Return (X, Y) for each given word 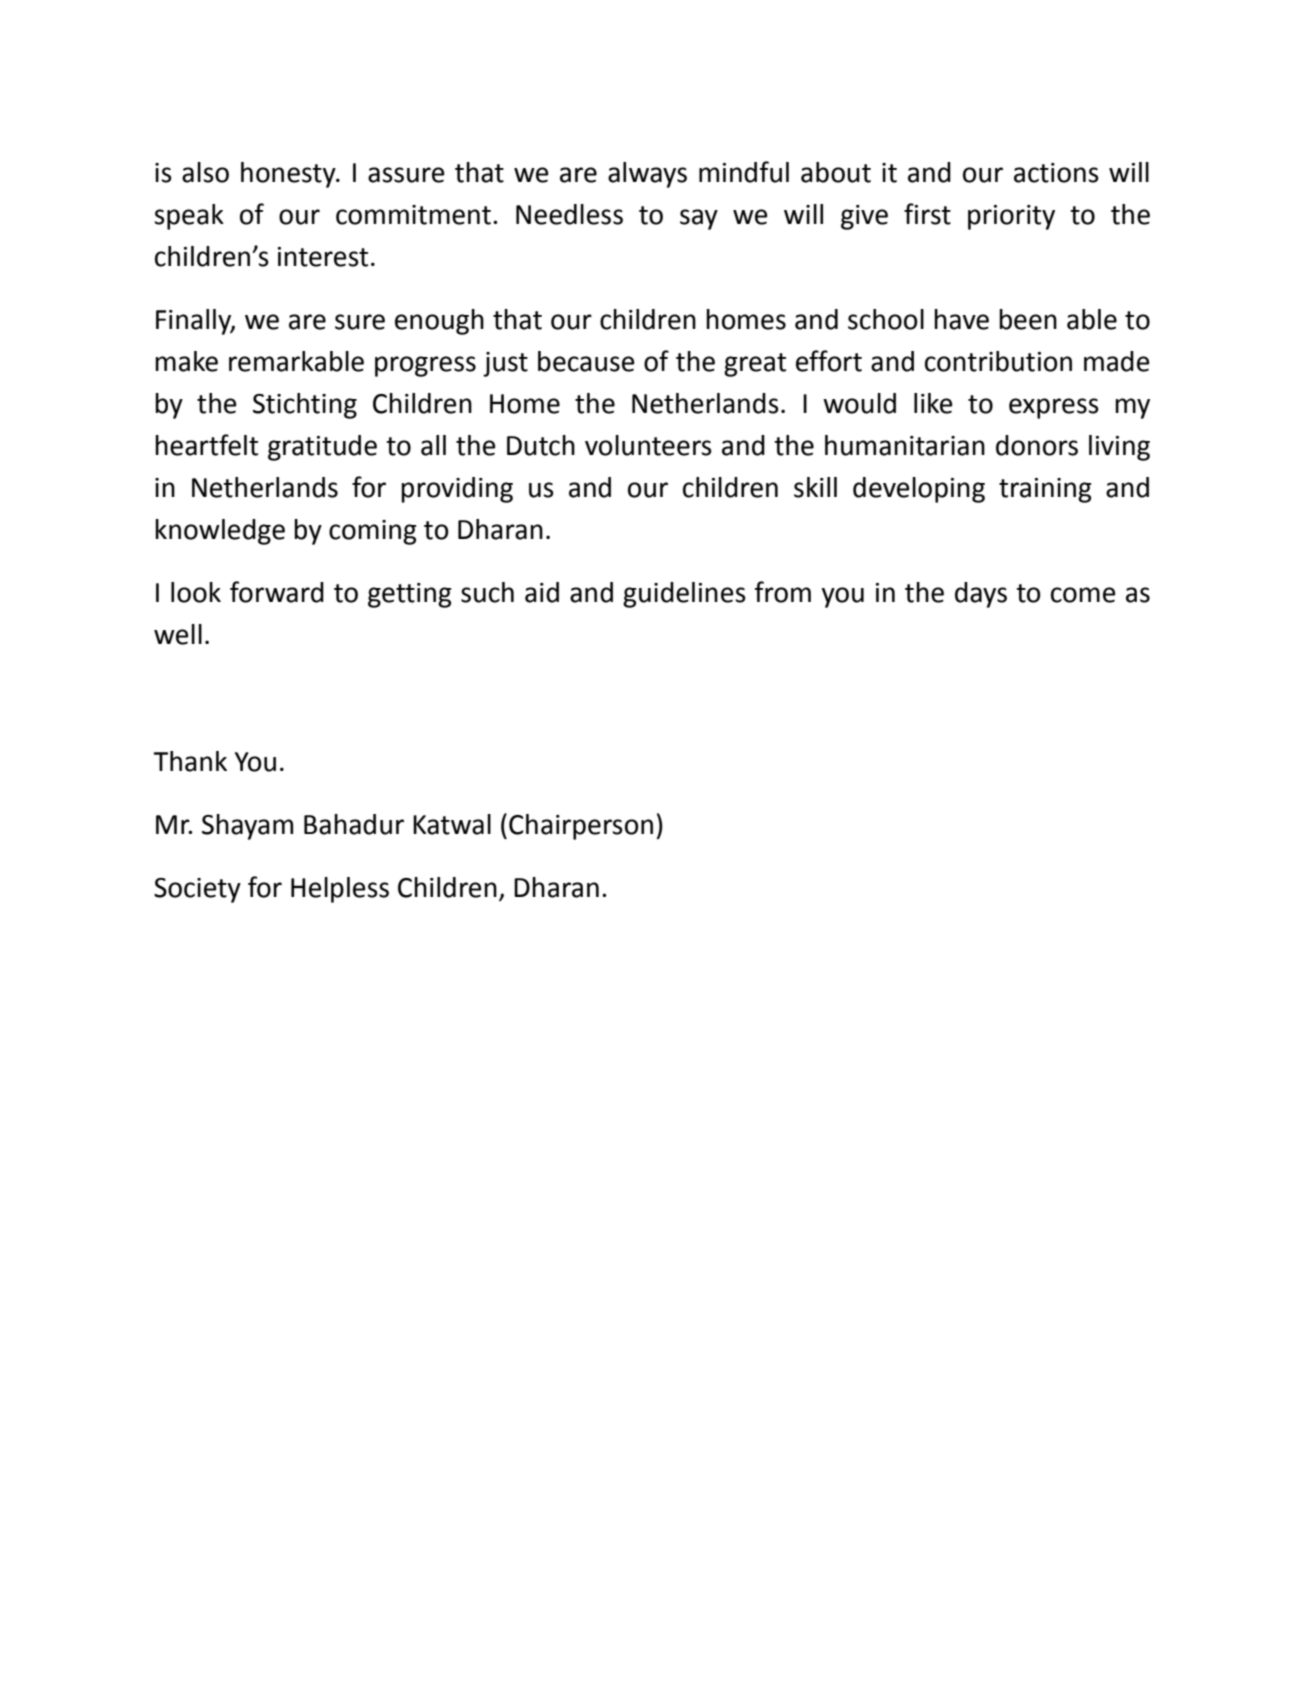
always (647, 175)
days (981, 595)
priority (1011, 217)
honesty (289, 175)
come (1083, 595)
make (186, 361)
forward (277, 592)
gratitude (322, 448)
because (586, 361)
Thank (190, 761)
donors (1037, 445)
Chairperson (581, 827)
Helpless (340, 890)
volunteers (648, 445)
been (1028, 319)
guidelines (684, 595)
